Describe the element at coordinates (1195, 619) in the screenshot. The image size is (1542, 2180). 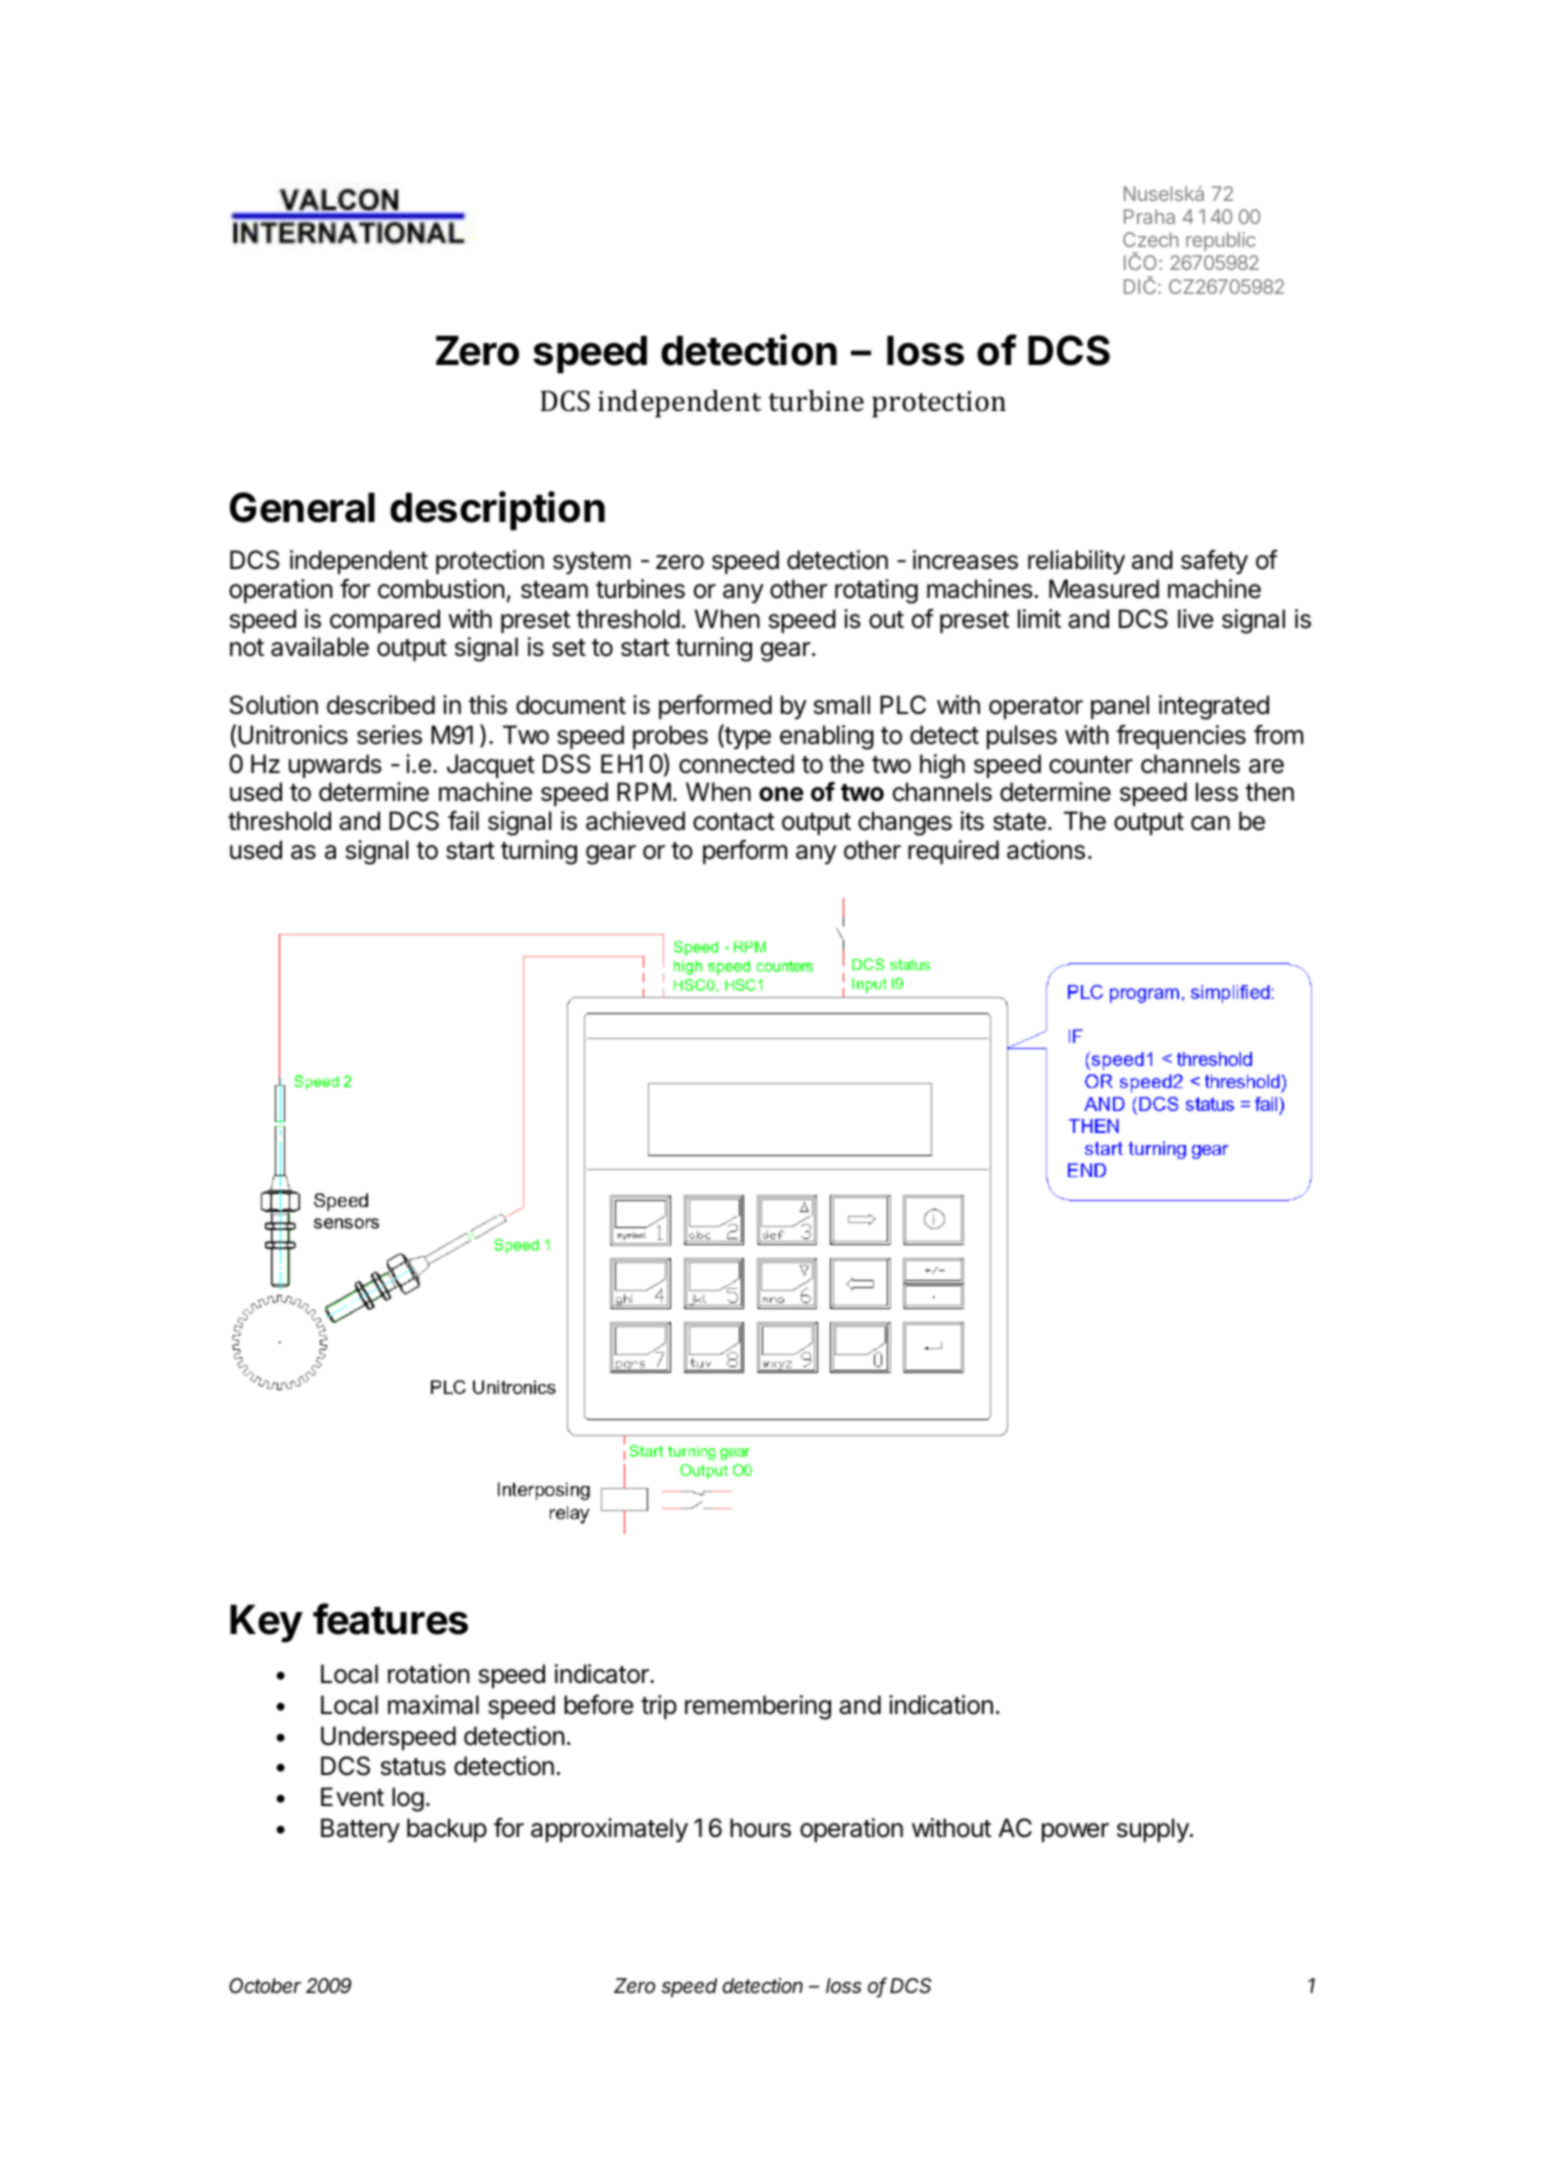
I see `live` at that location.
